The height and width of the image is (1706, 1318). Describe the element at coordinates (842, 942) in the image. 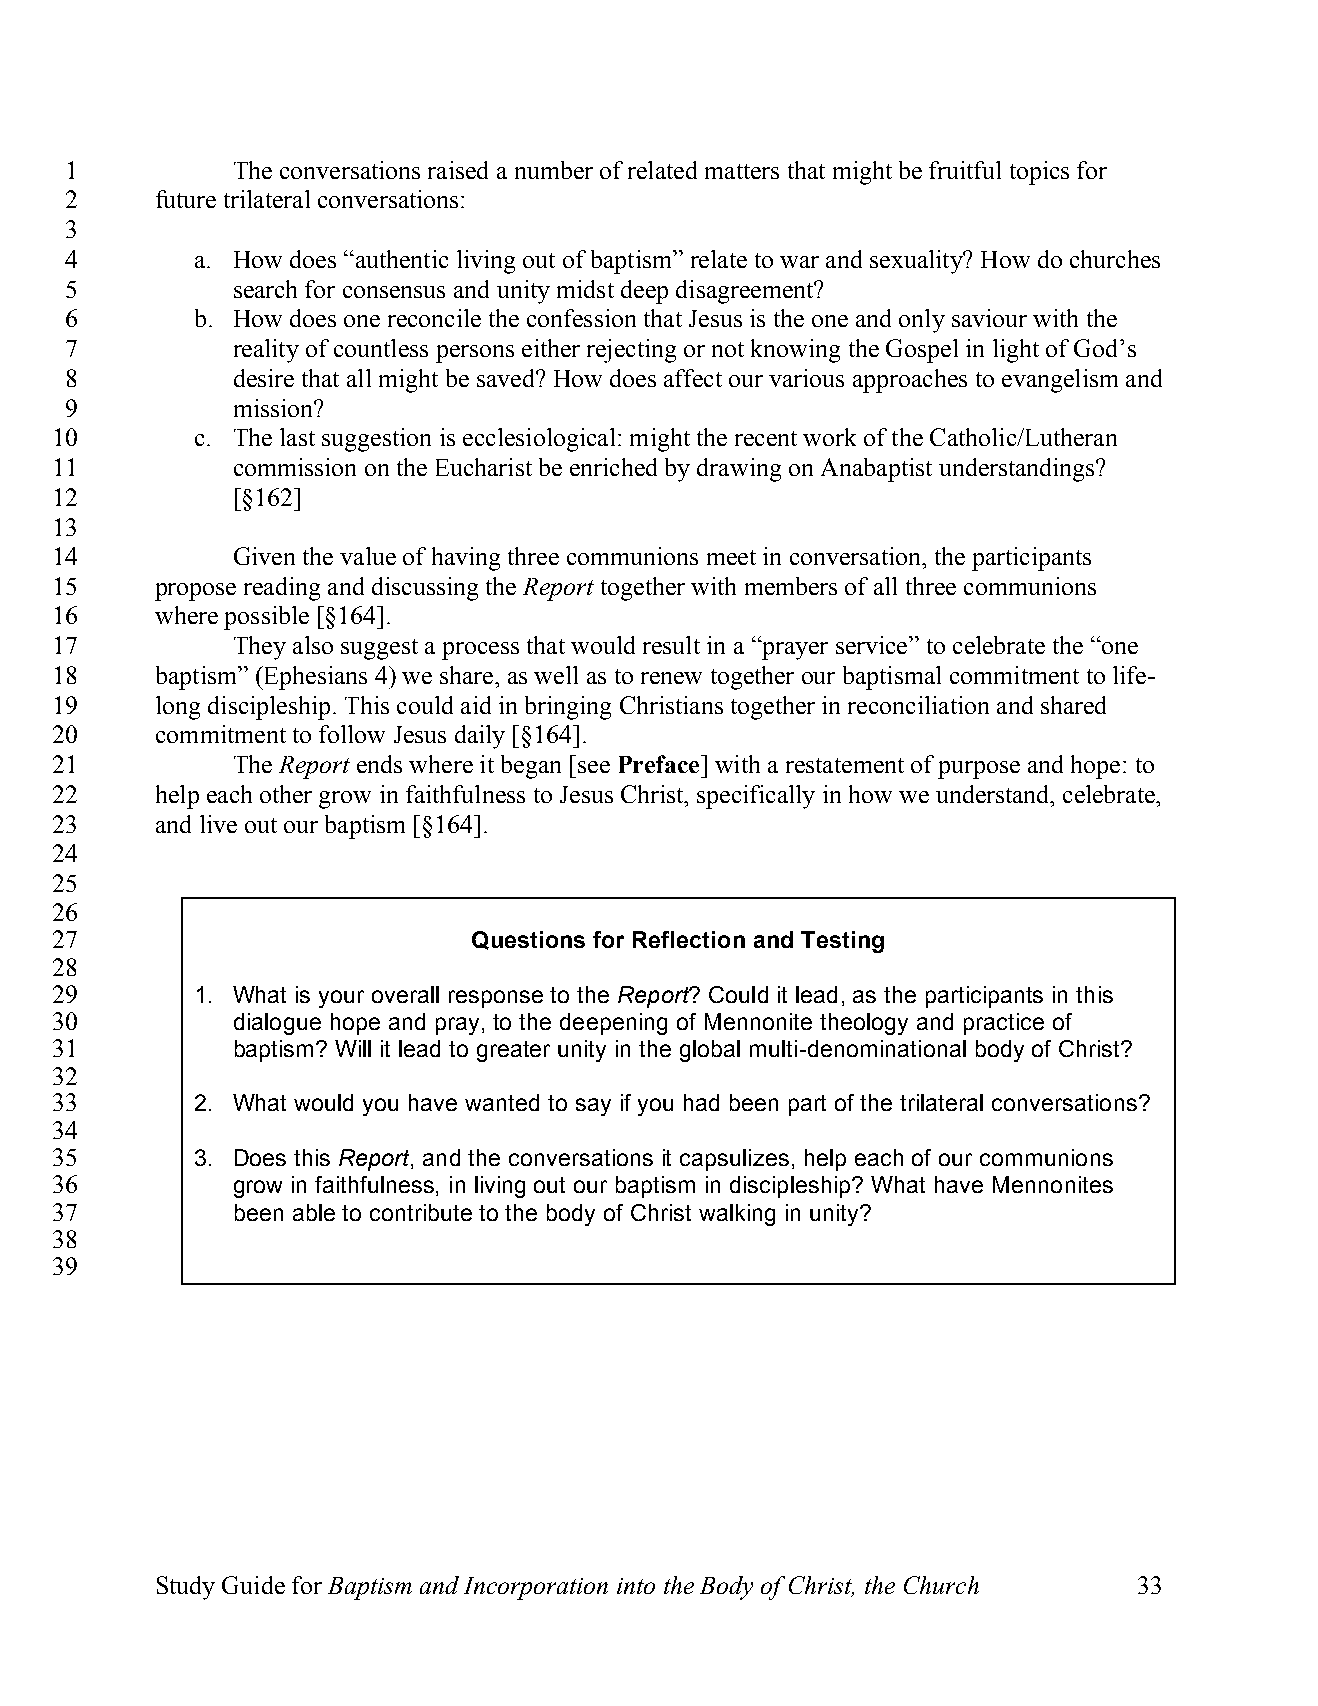

I see `Testing` at that location.
